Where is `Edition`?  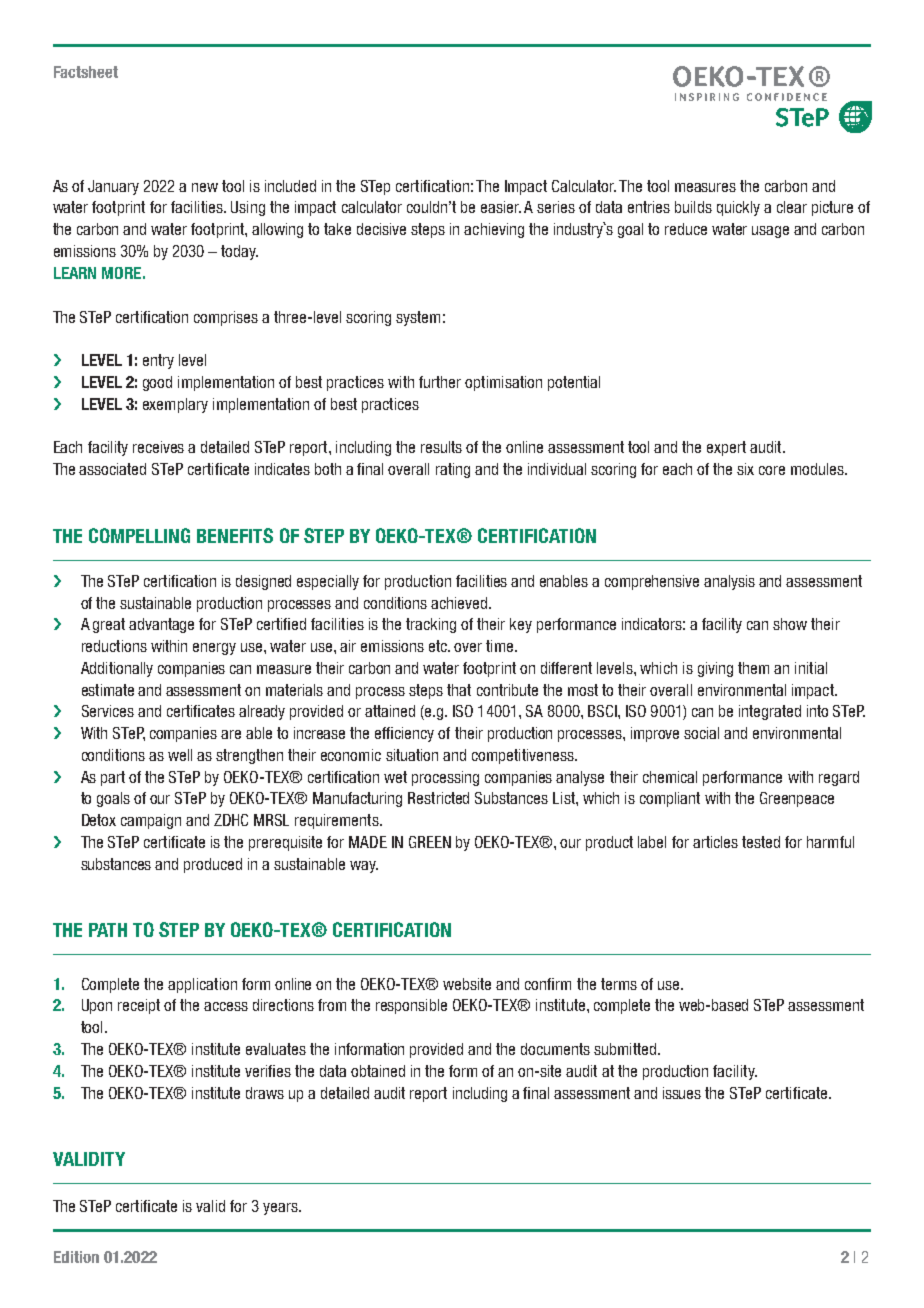 Edition is located at coordinates (76, 1257).
